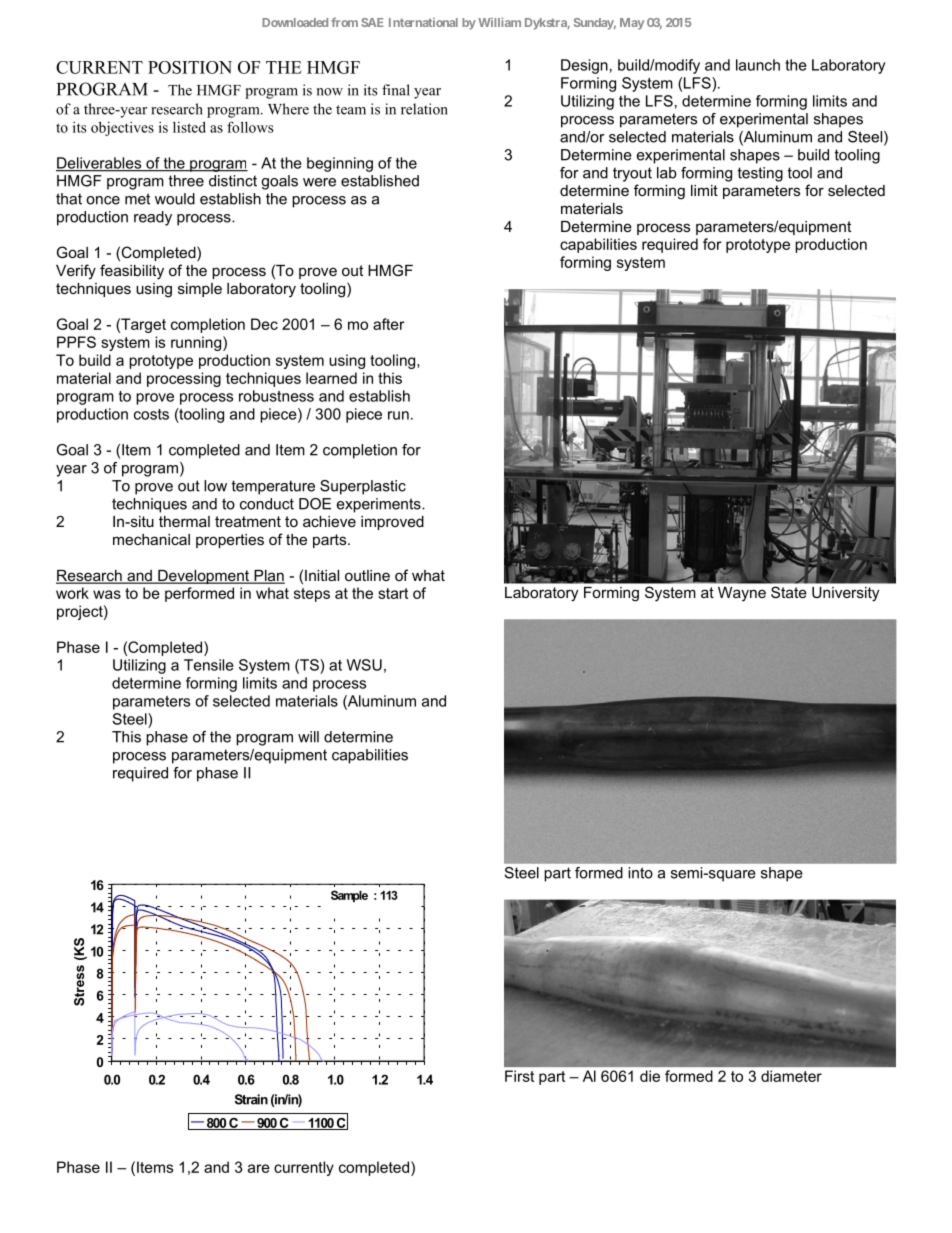 The width and height of the document is (952, 1233). I want to click on after, so click(388, 324).
